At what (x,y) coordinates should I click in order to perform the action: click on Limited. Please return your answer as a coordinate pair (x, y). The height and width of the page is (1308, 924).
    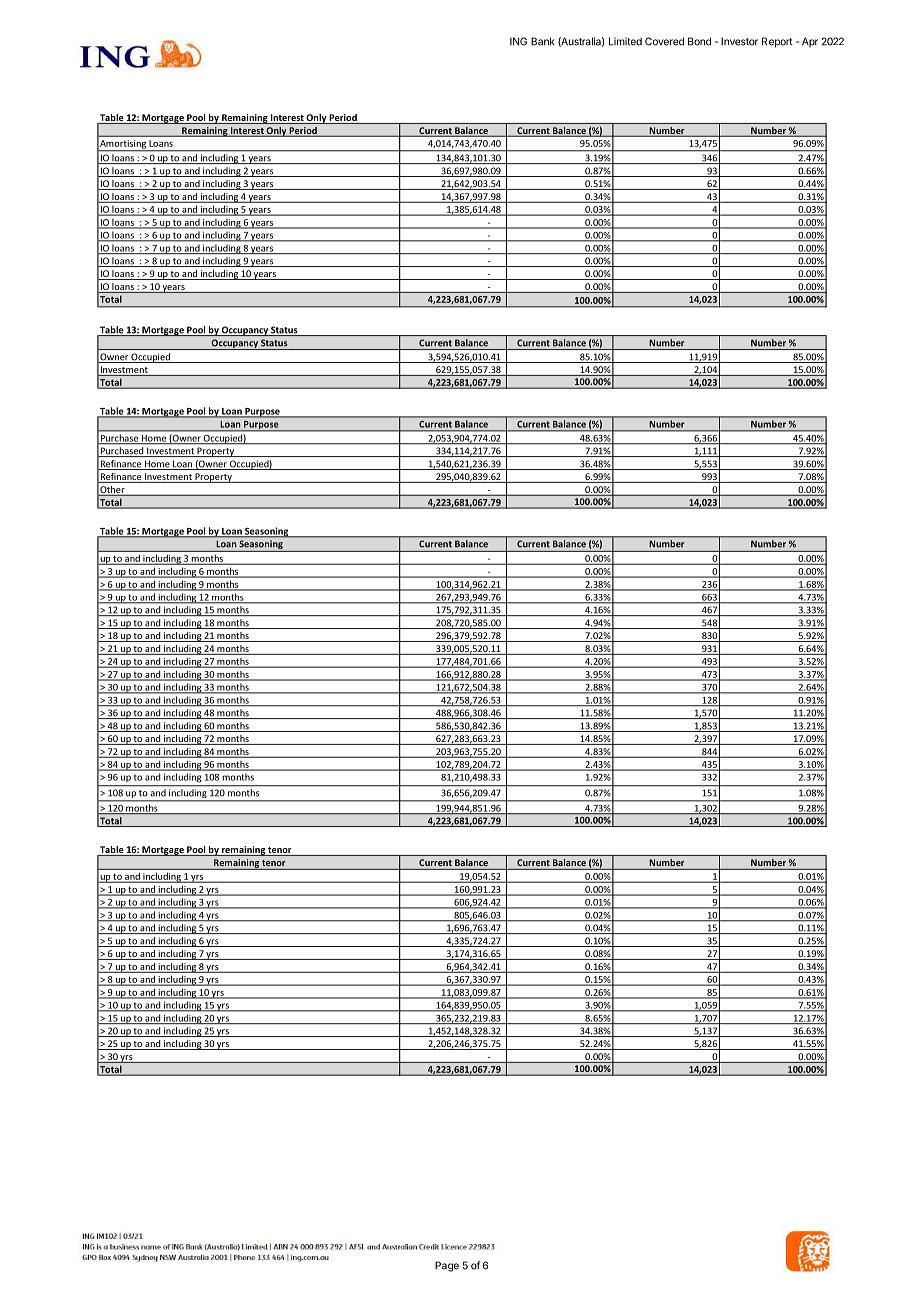
    Looking at the image, I should click on (625, 41).
